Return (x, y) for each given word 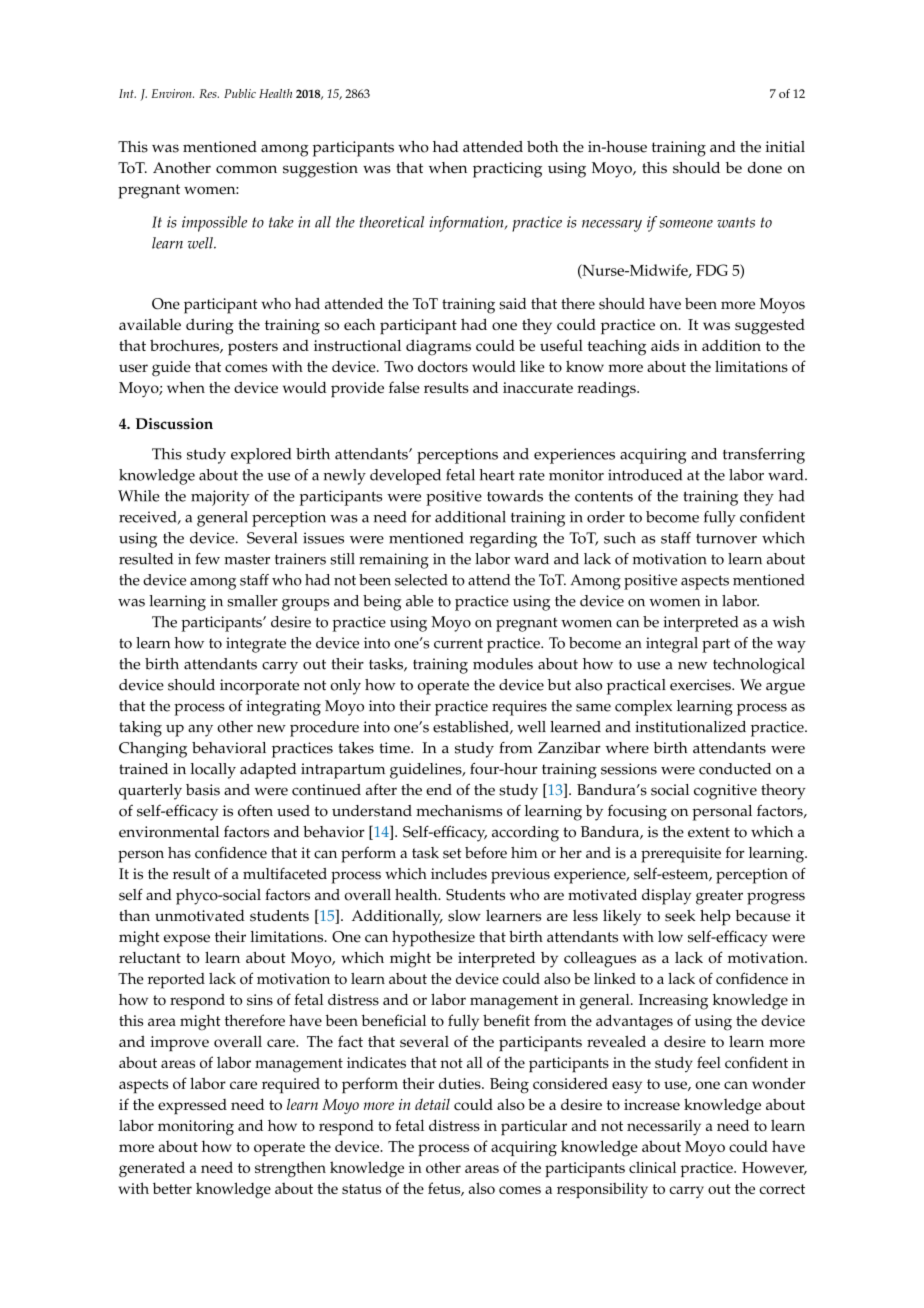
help (715, 918)
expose (187, 940)
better (172, 1188)
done (765, 168)
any (200, 731)
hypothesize (433, 939)
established (472, 727)
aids (665, 345)
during (210, 327)
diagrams (438, 347)
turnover (726, 538)
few (208, 559)
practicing (507, 170)
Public (240, 93)
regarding (503, 540)
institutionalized (690, 727)
